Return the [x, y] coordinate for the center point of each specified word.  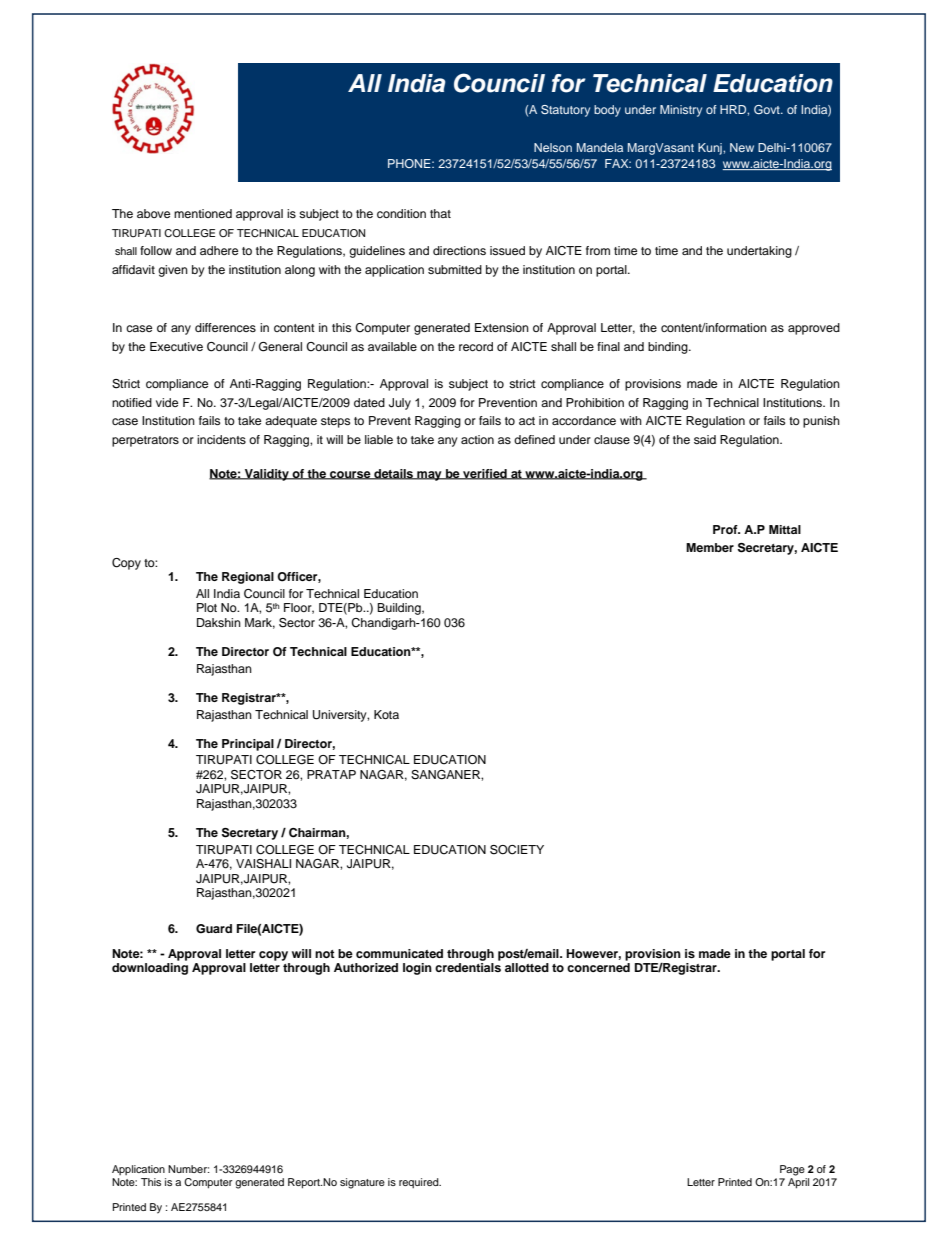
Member [710, 547]
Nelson [553, 147]
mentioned [203, 213]
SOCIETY [517, 850]
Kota [386, 714]
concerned [598, 967]
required [420, 1183]
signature [362, 1183]
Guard [214, 929]
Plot [207, 607]
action [477, 439]
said [705, 439]
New [742, 147]
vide [167, 402]
